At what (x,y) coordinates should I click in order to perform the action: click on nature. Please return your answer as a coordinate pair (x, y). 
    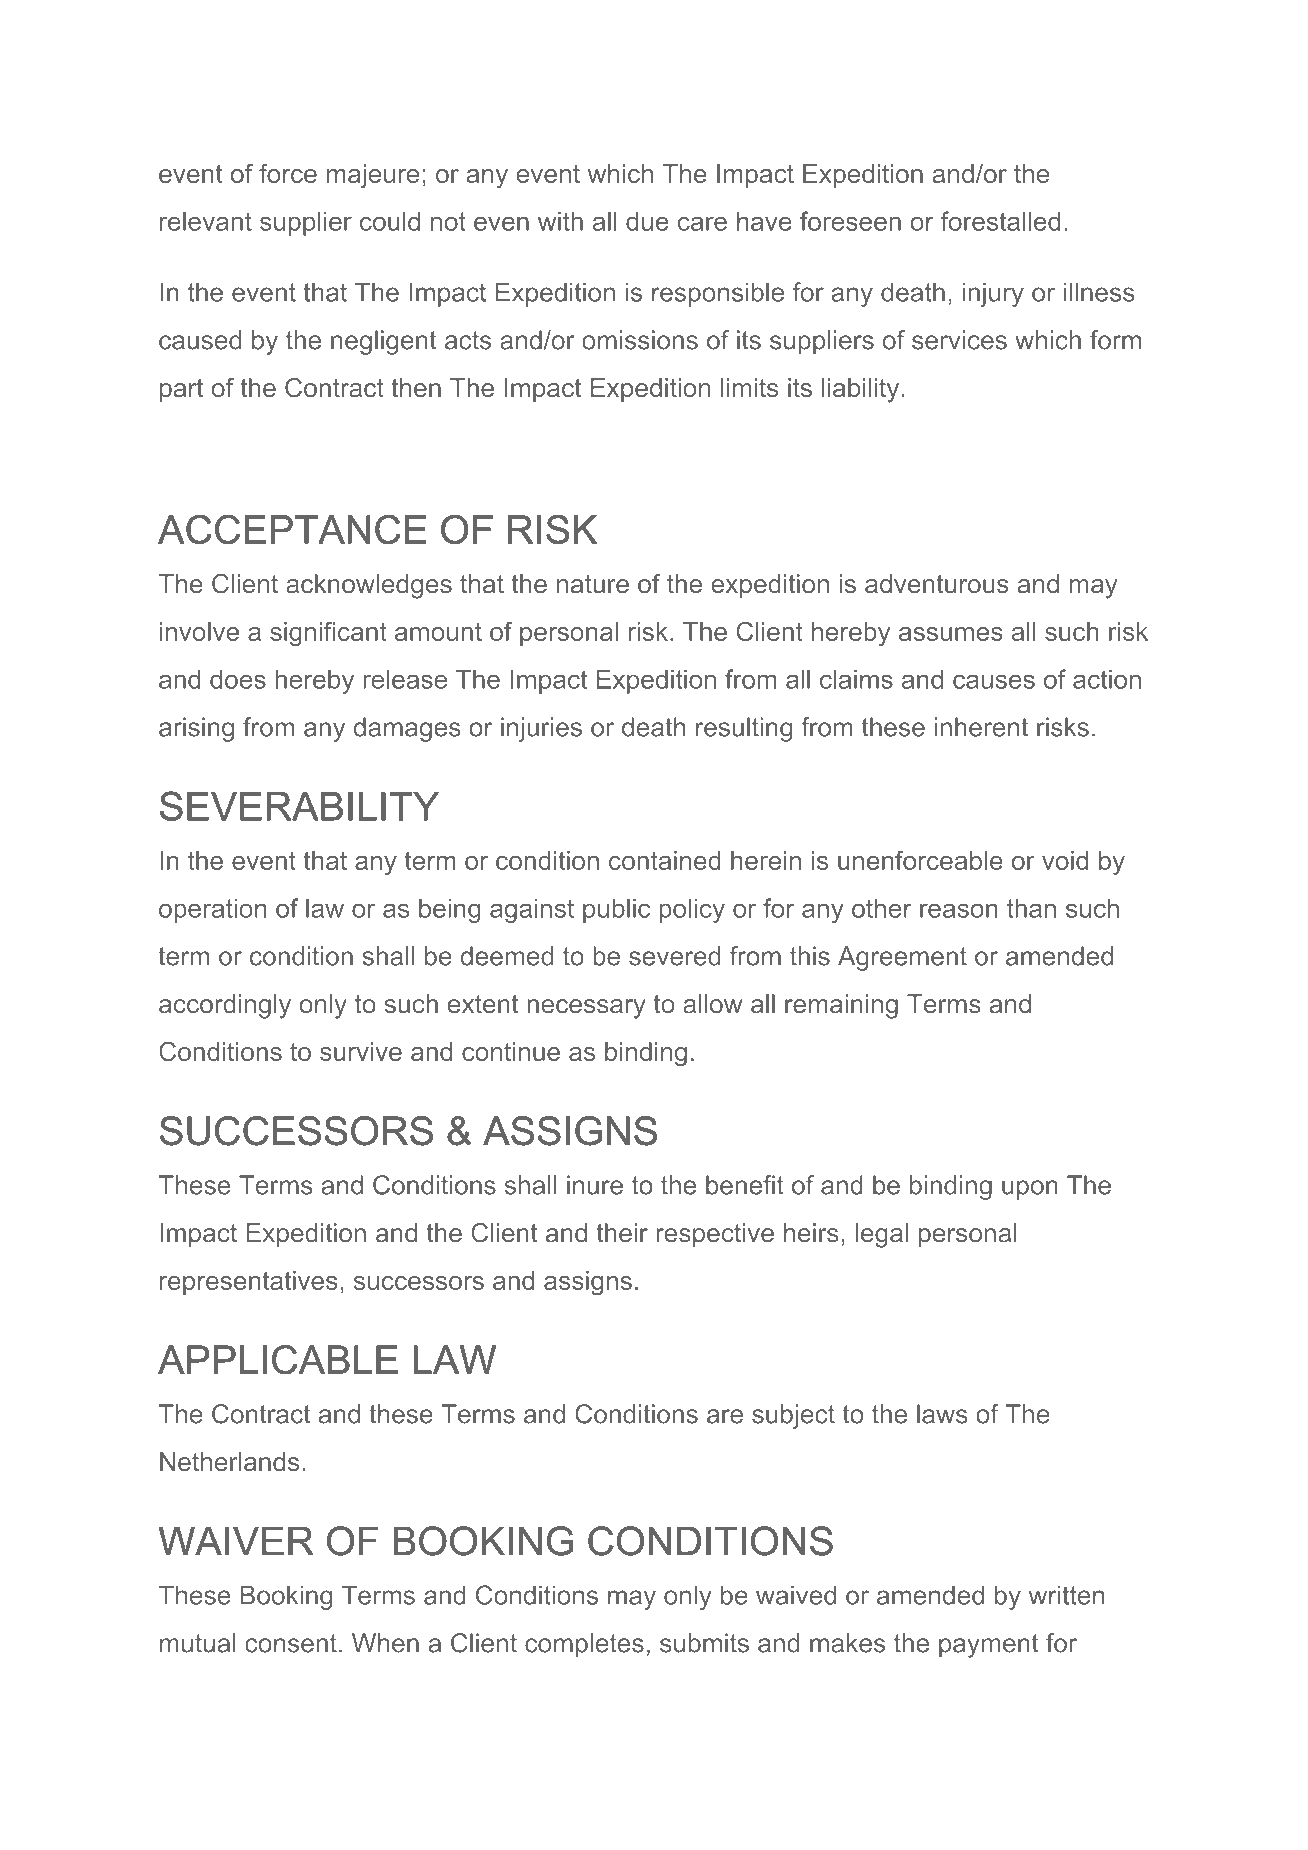
    Looking at the image, I should click on (593, 584).
